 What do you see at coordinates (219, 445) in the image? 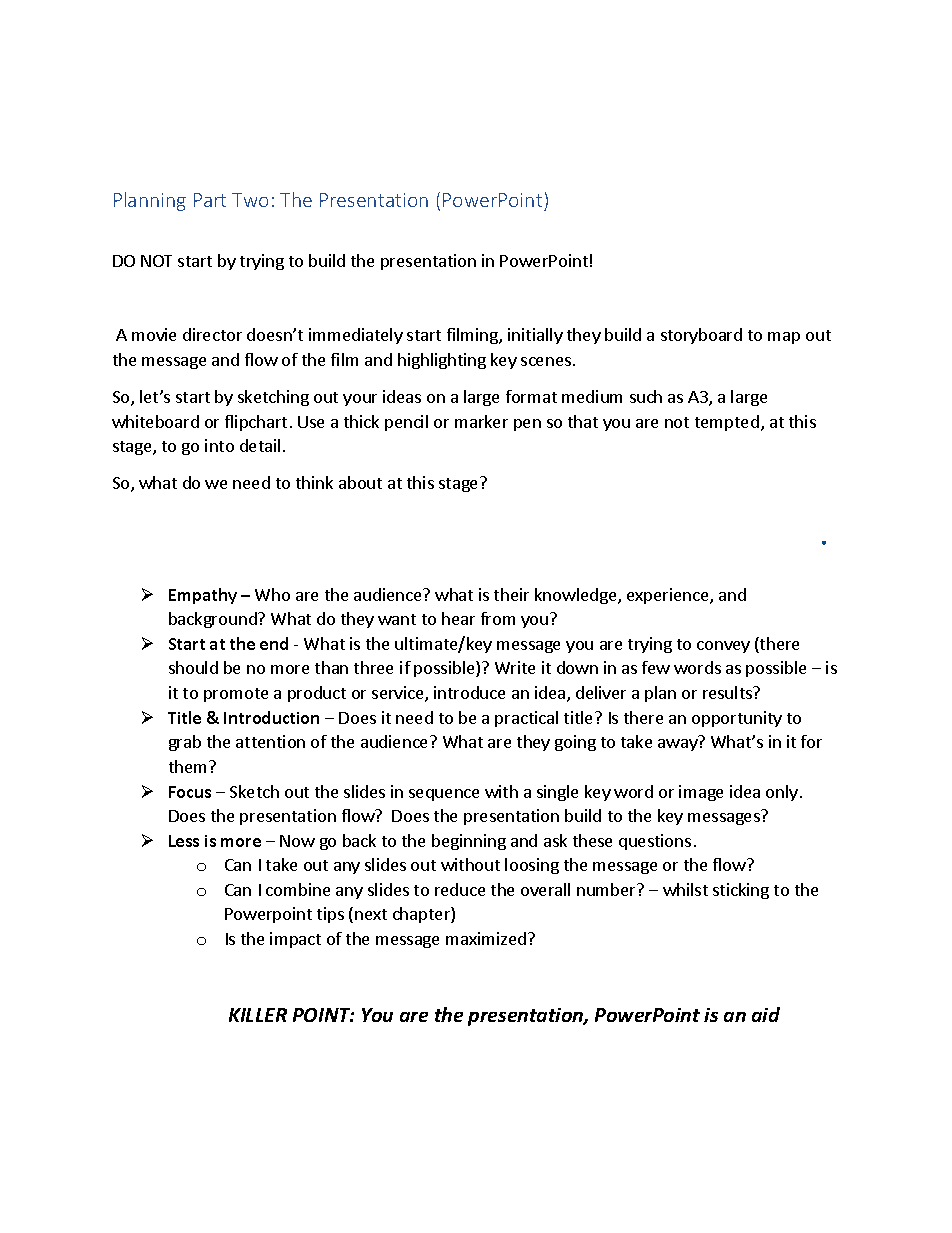
I see `into` at bounding box center [219, 445].
